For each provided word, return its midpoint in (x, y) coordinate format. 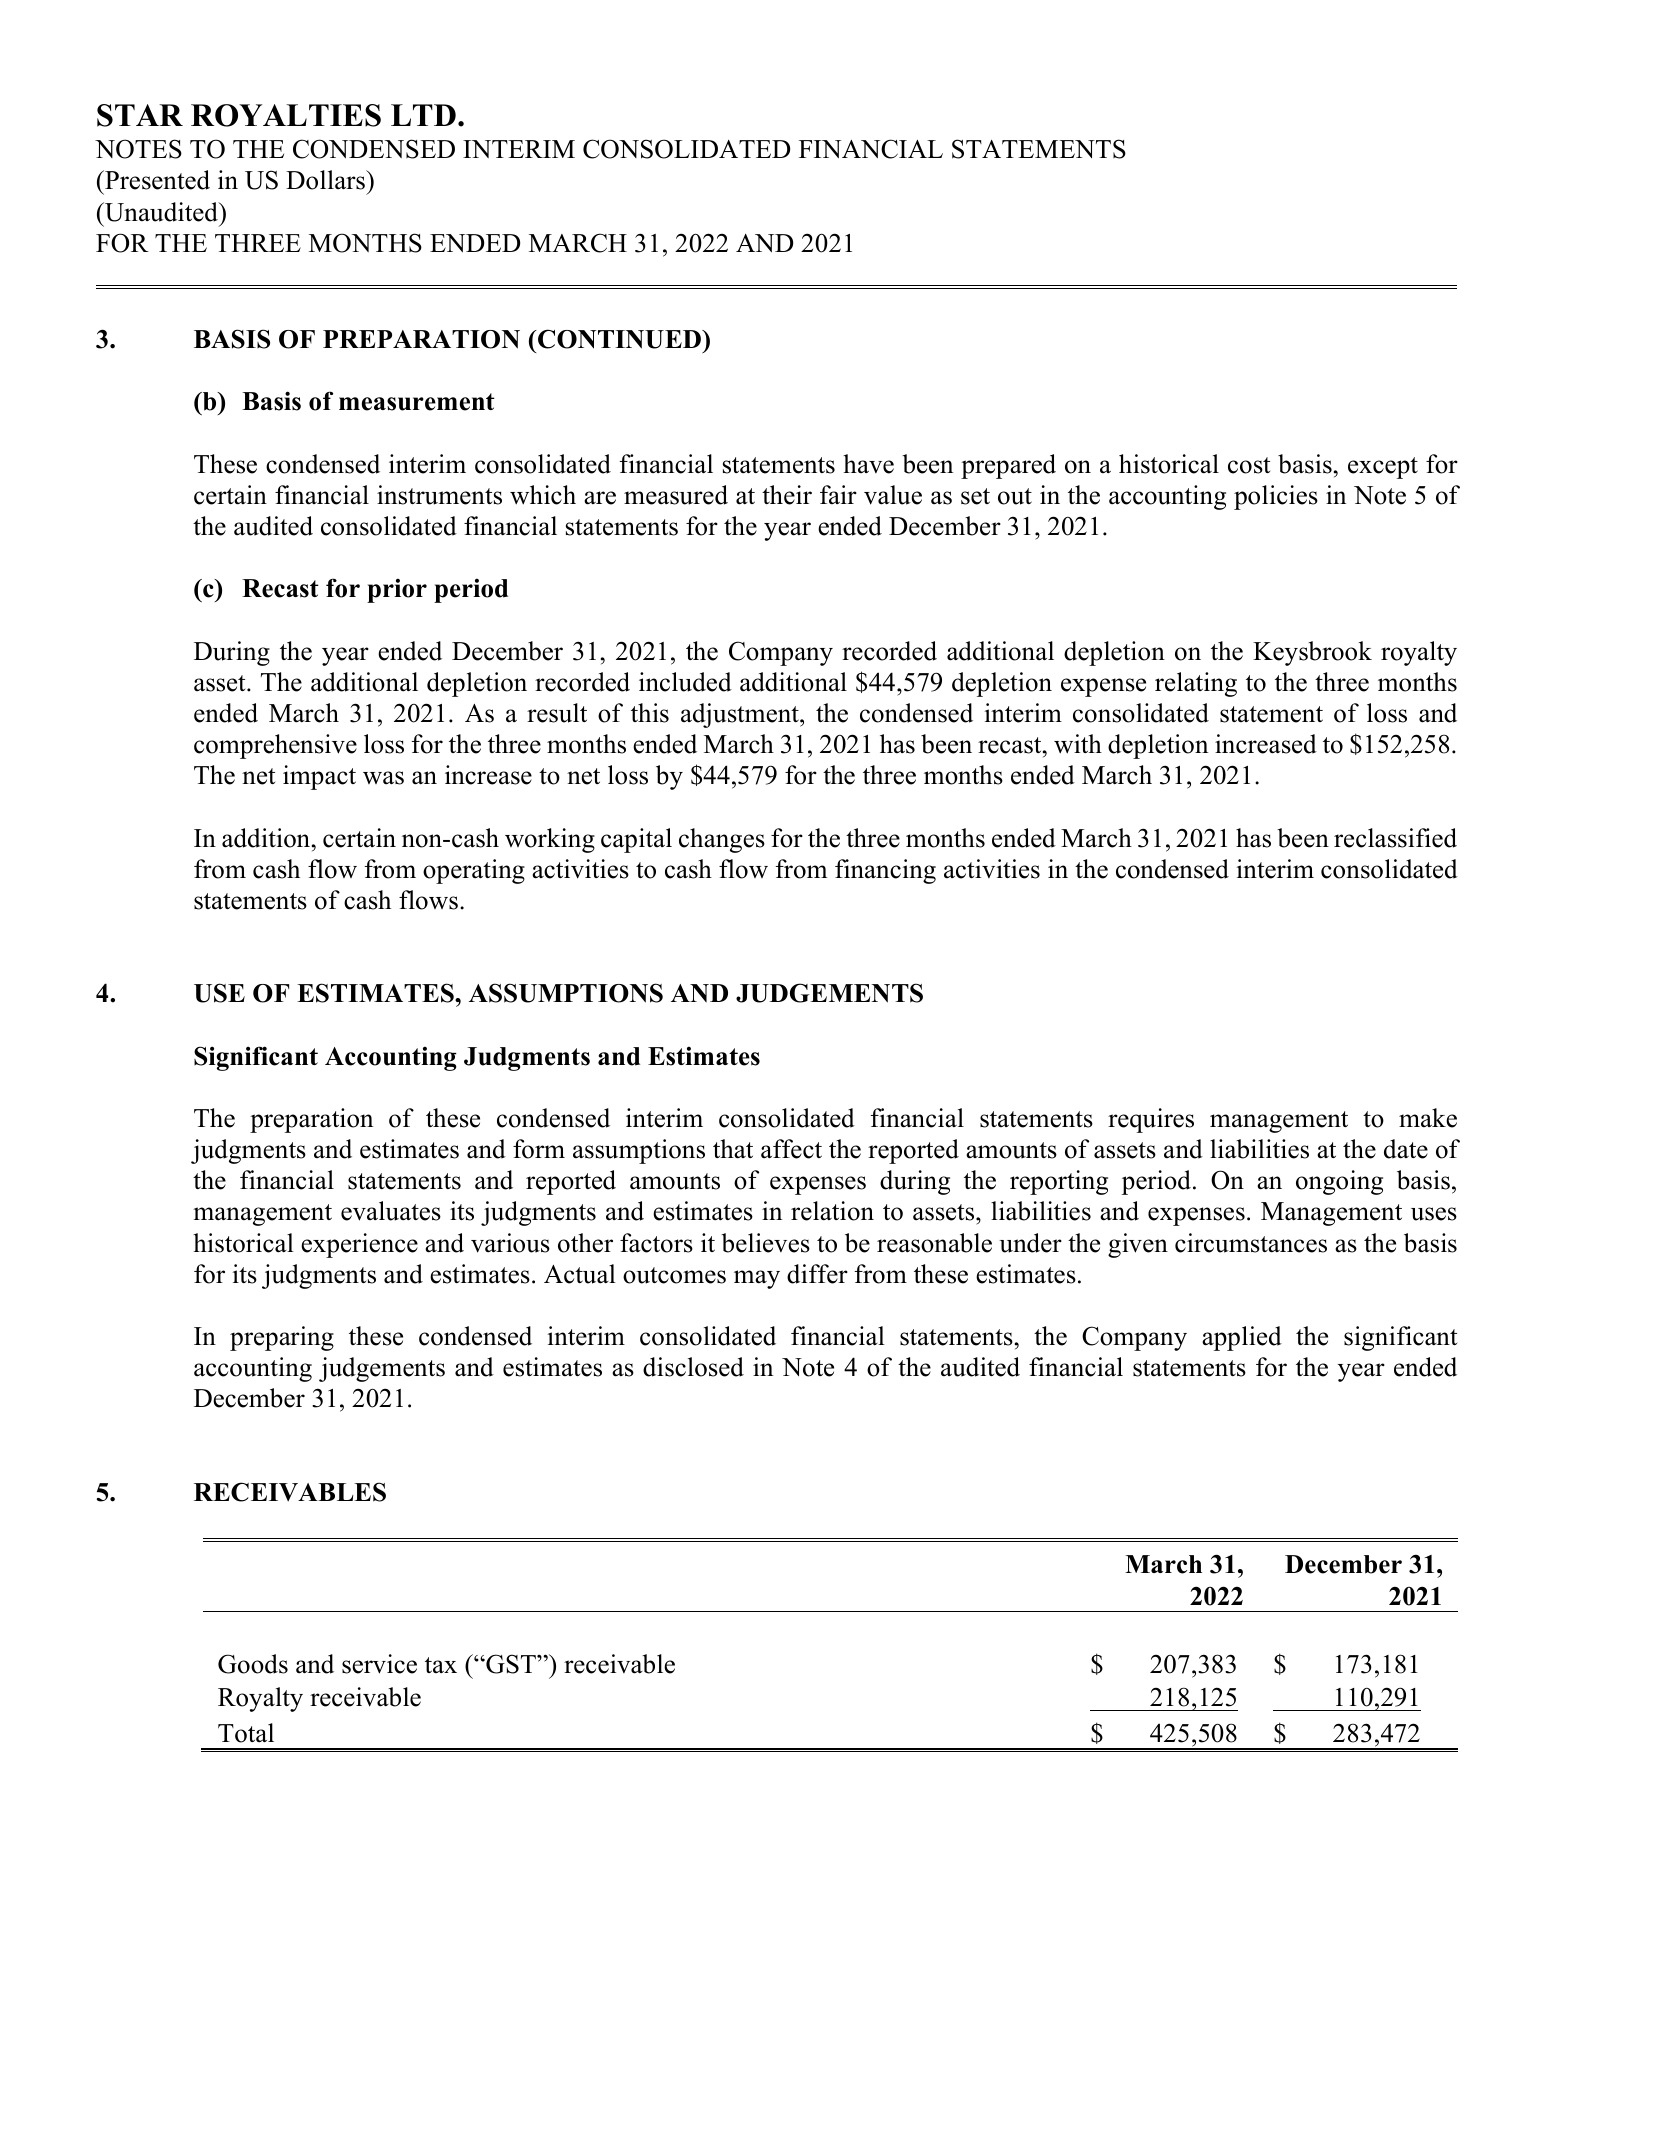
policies (1276, 497)
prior (397, 590)
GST (511, 1664)
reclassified (1395, 838)
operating (474, 871)
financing (885, 871)
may (757, 1279)
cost (1249, 465)
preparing (282, 1338)
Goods (253, 1664)
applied (1242, 1338)
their (787, 495)
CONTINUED (619, 339)
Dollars (326, 180)
